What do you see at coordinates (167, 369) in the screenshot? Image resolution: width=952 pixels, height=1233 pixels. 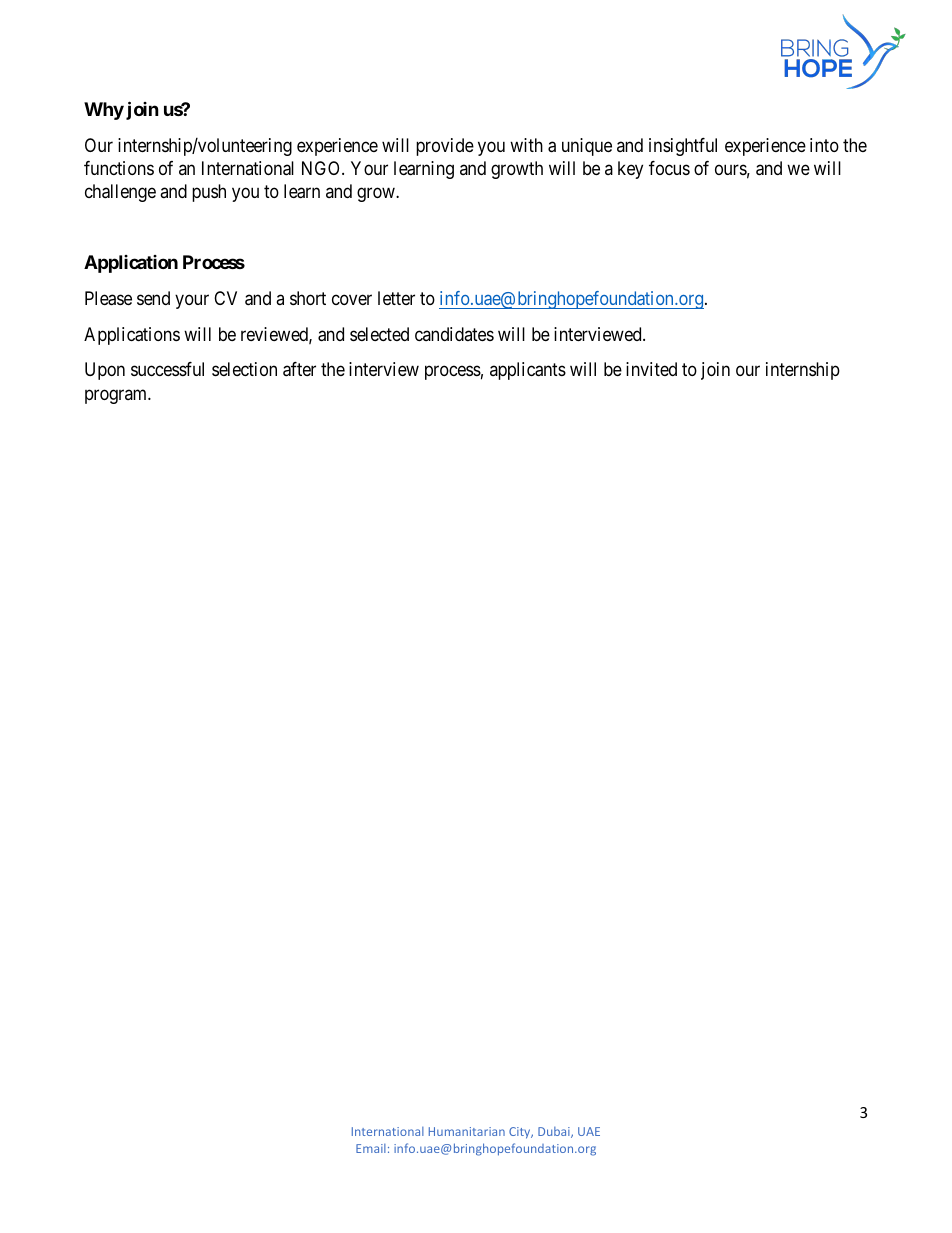 I see `successful` at bounding box center [167, 369].
